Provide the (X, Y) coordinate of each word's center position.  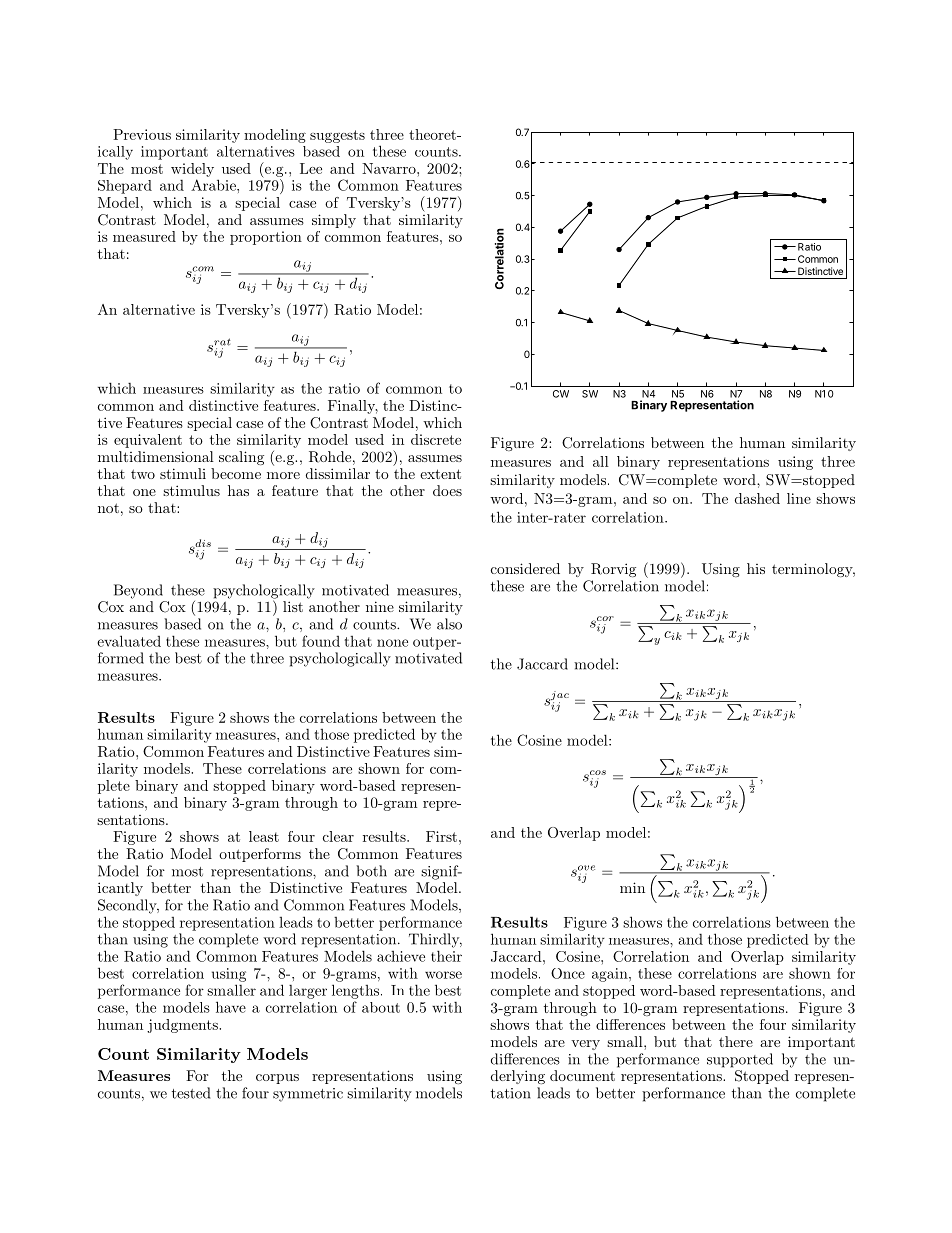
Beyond (138, 591)
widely (192, 170)
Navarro (390, 168)
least (264, 836)
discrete (436, 439)
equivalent (148, 441)
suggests (337, 136)
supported (740, 1060)
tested (191, 1093)
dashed (757, 498)
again (611, 975)
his (756, 568)
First (441, 836)
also (449, 624)
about (381, 1007)
